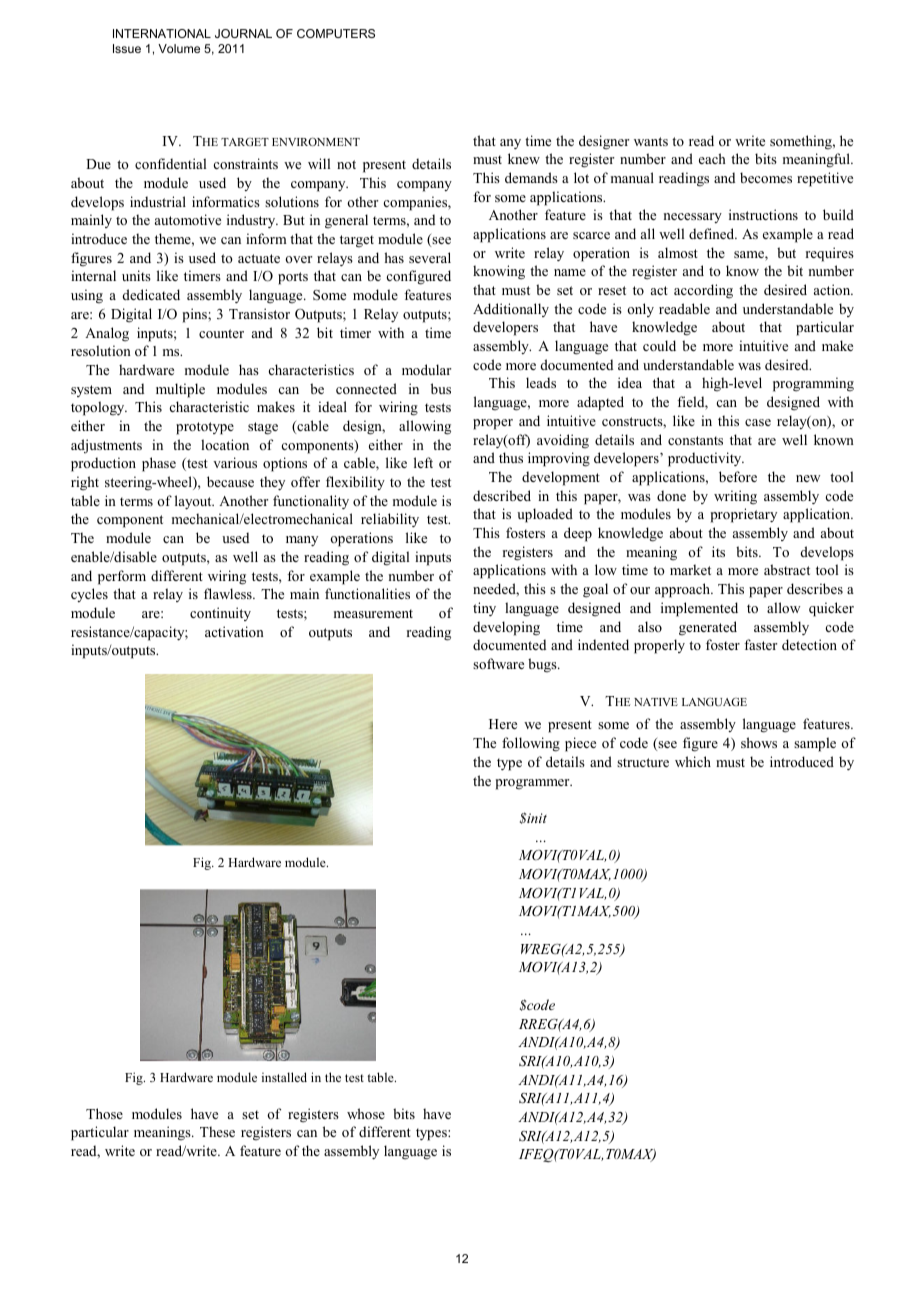  Describe the element at coordinates (217, 1131) in the document. I see `These` at that location.
